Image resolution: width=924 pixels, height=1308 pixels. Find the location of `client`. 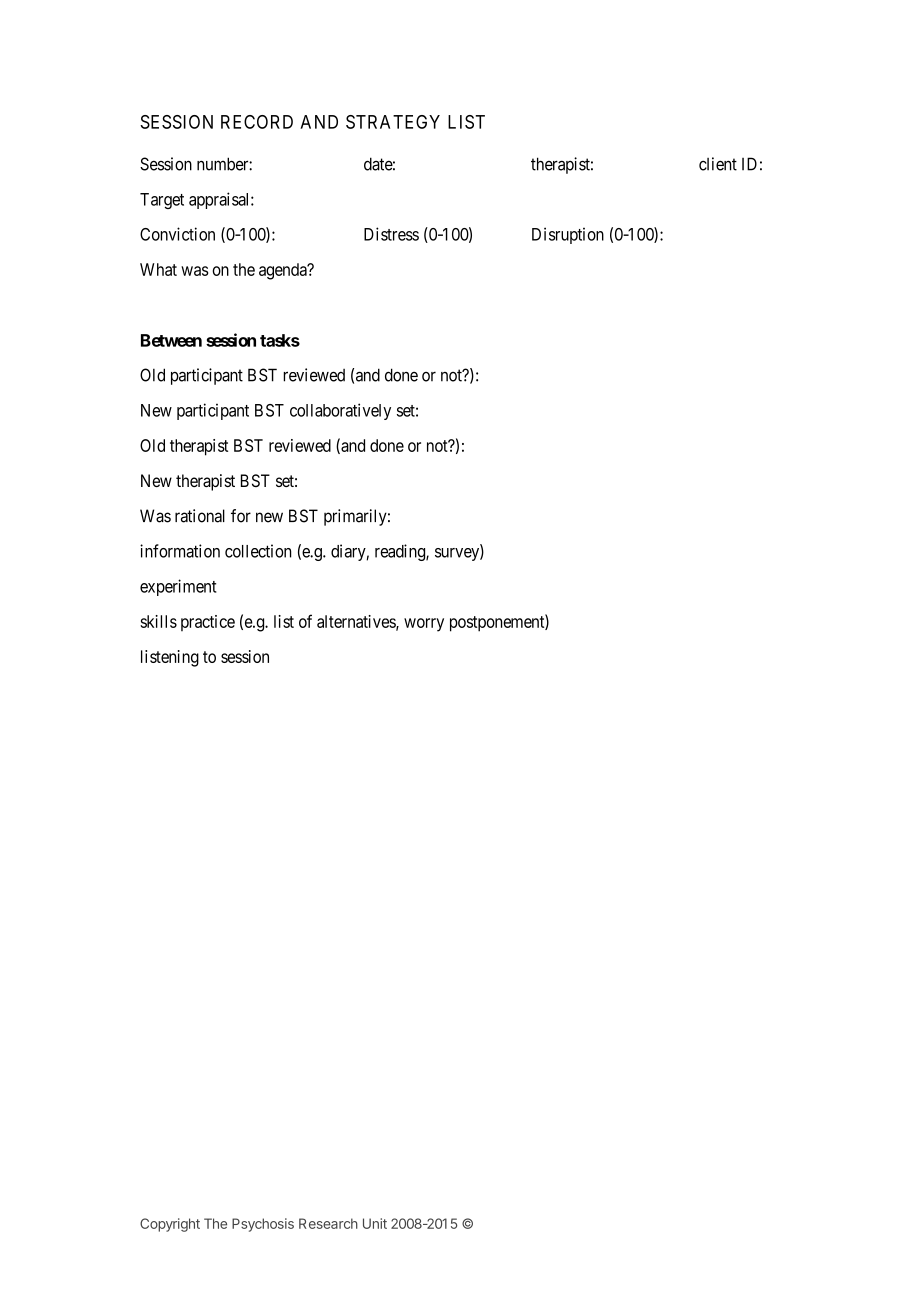

client is located at coordinates (718, 164).
